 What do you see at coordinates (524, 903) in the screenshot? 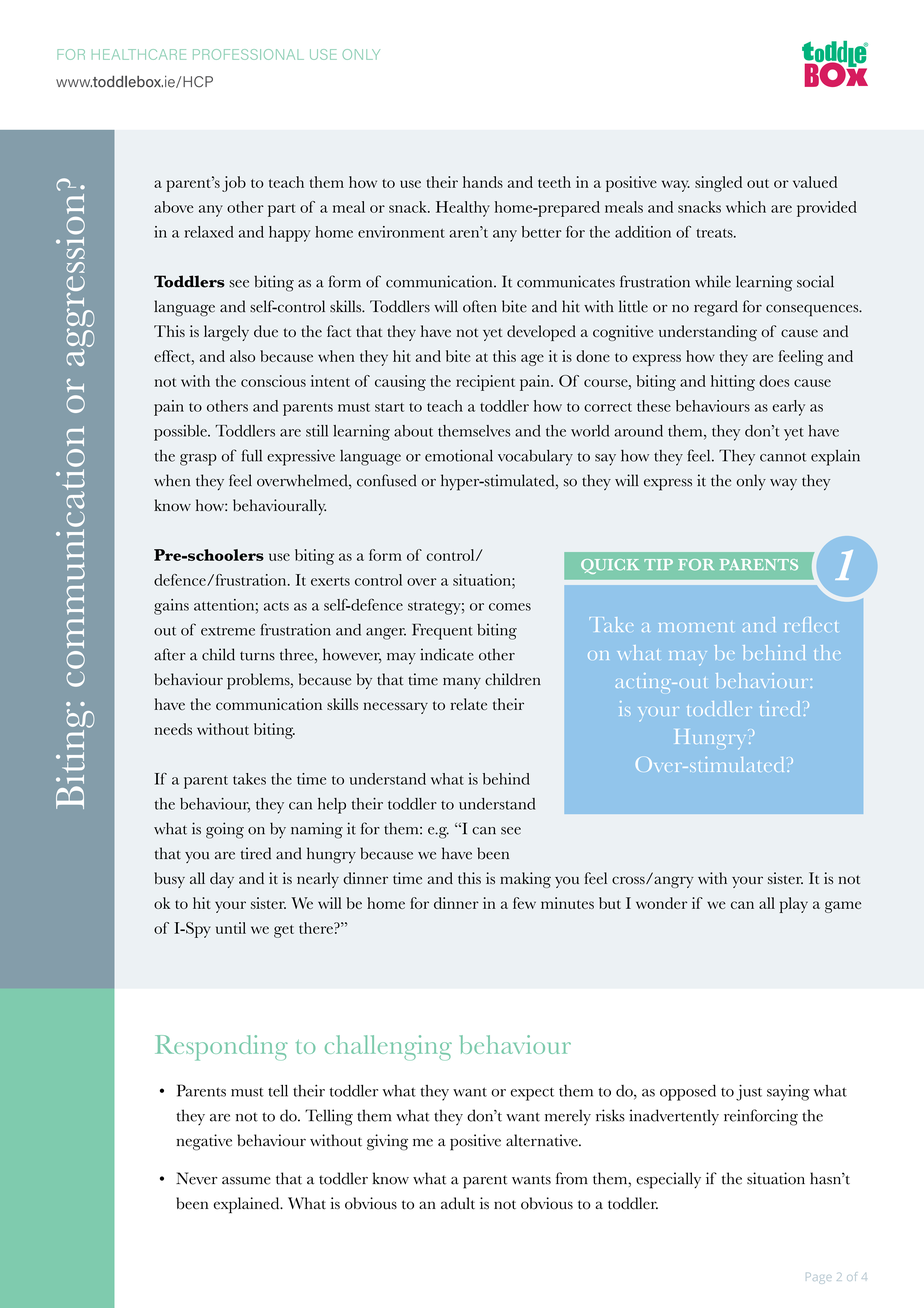
I see `few` at bounding box center [524, 903].
